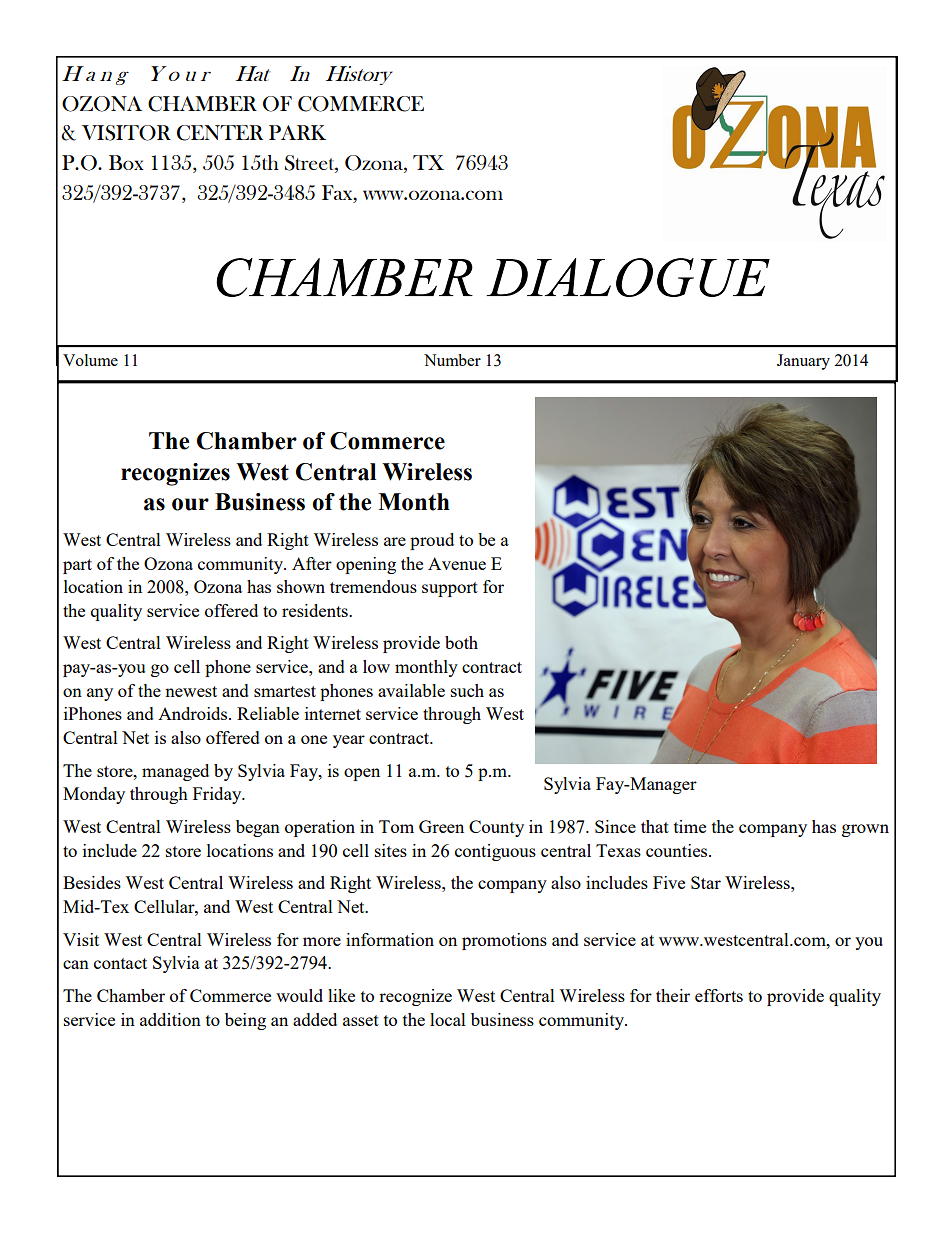 The width and height of the screenshot is (952, 1233). I want to click on efforts, so click(719, 995).
